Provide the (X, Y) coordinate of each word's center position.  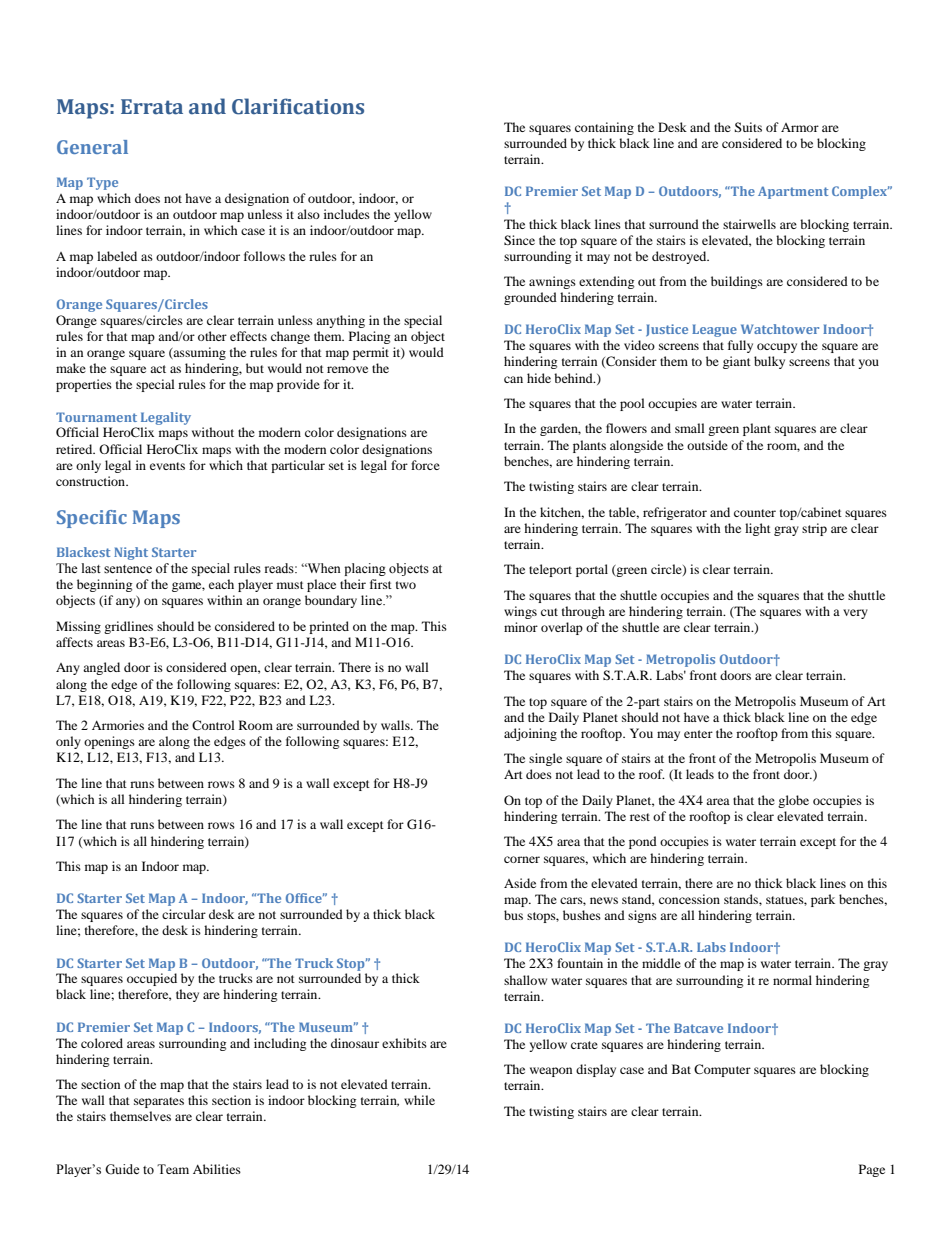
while (419, 1100)
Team (173, 1169)
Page (872, 1170)
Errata (152, 107)
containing (604, 128)
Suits (748, 127)
